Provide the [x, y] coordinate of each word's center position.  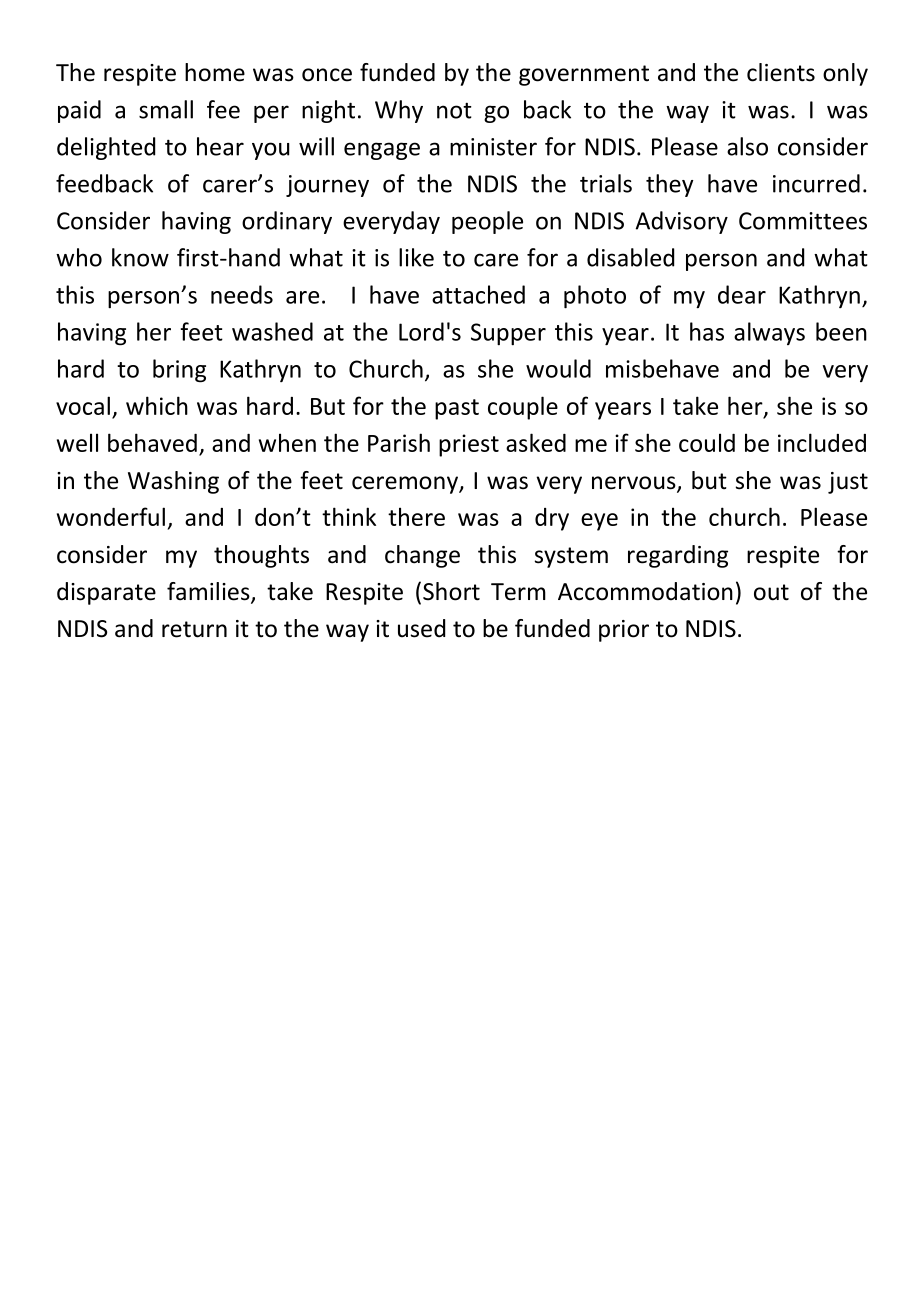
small [166, 109]
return [194, 629]
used [421, 628]
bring [179, 371]
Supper [508, 334]
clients [781, 72]
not [454, 110]
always [769, 333]
